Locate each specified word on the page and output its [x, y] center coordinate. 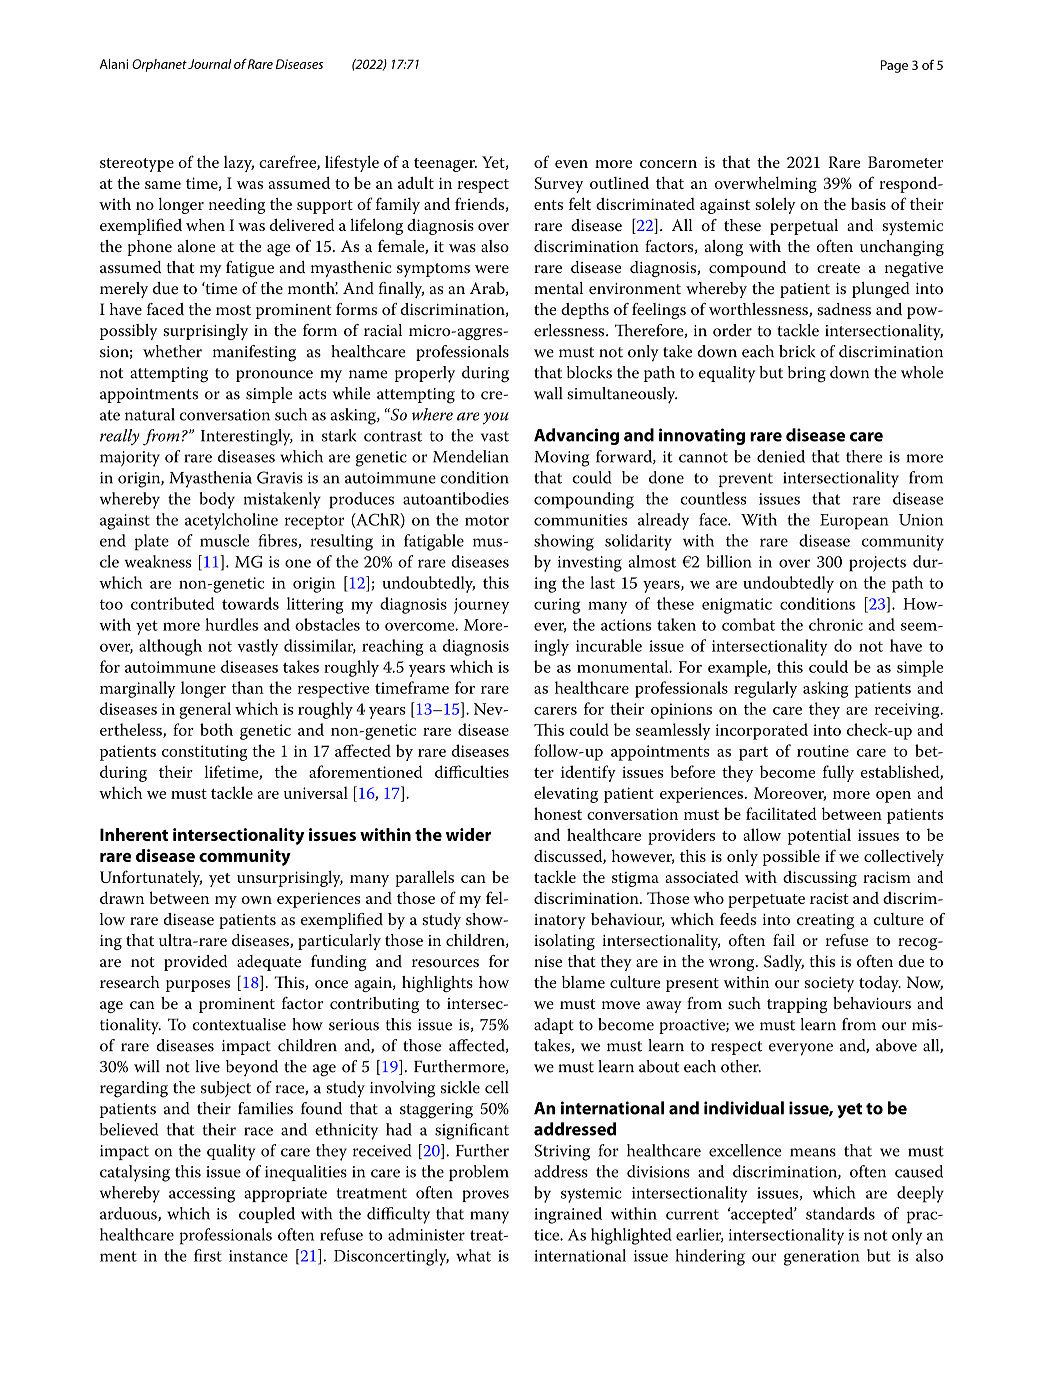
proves [485, 1196]
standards [840, 1213]
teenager [445, 165]
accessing [202, 1195]
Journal [210, 64]
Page [894, 66]
